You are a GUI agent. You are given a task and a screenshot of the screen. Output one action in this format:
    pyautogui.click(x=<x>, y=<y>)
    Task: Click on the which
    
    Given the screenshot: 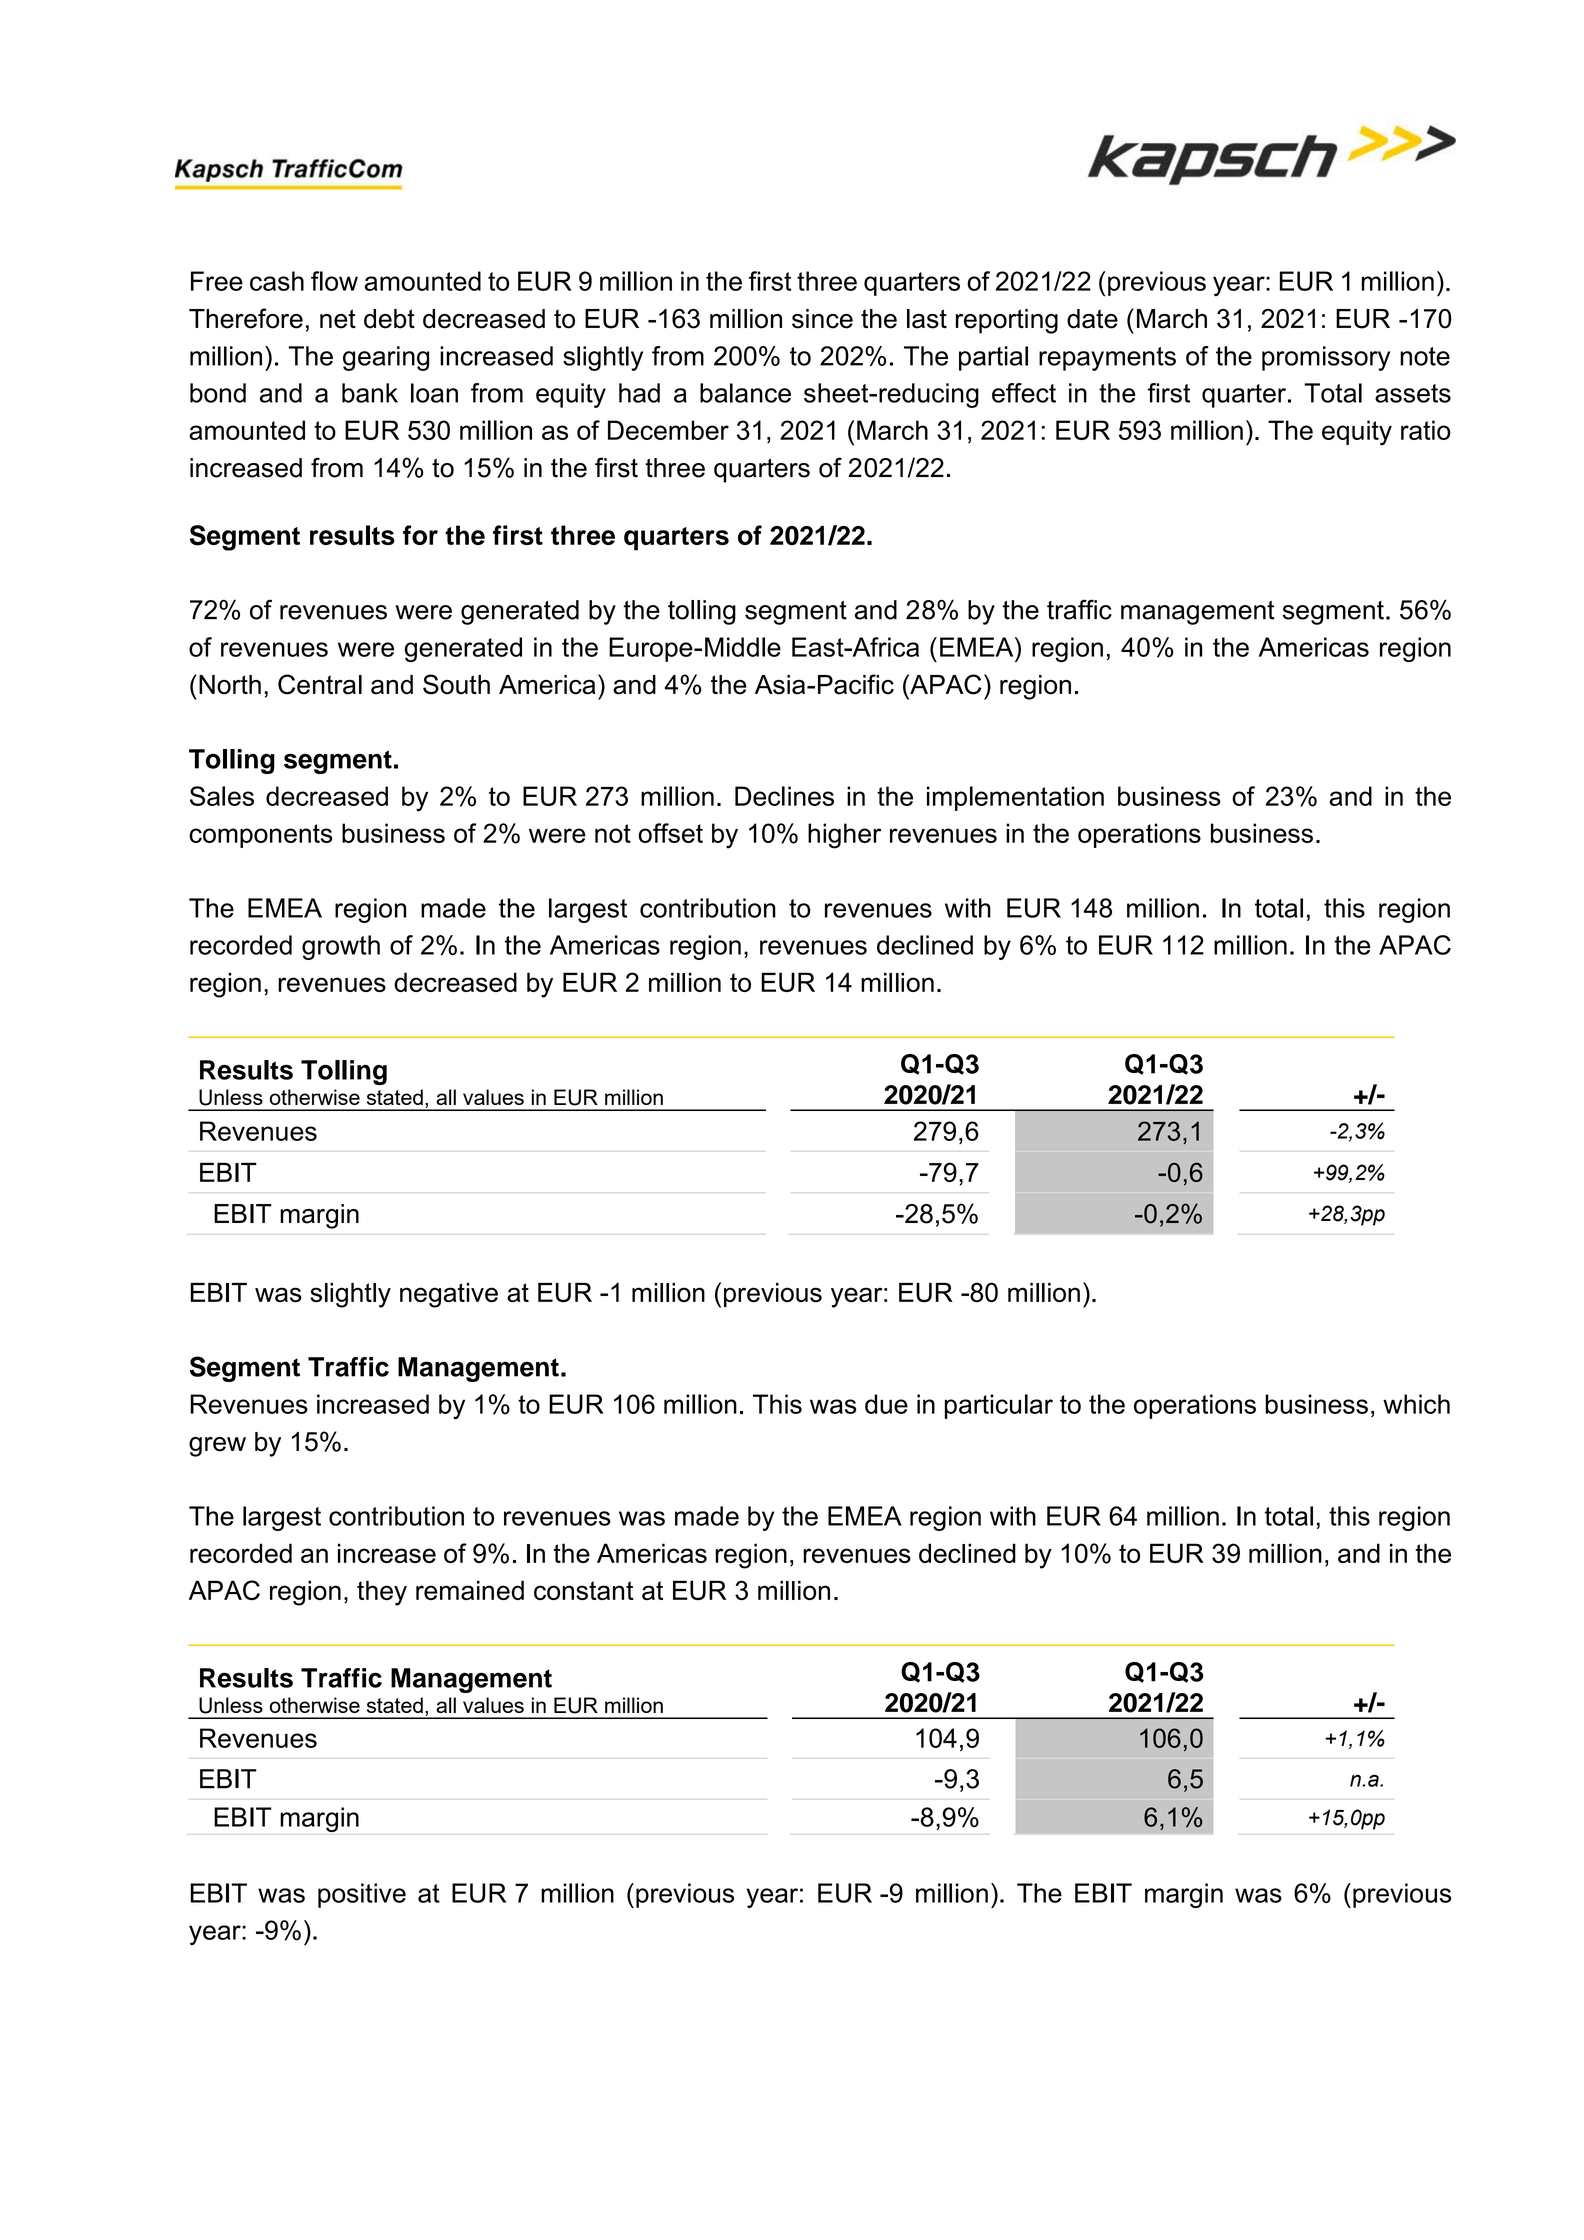 What is the action you would take?
    pyautogui.click(x=1416, y=1404)
